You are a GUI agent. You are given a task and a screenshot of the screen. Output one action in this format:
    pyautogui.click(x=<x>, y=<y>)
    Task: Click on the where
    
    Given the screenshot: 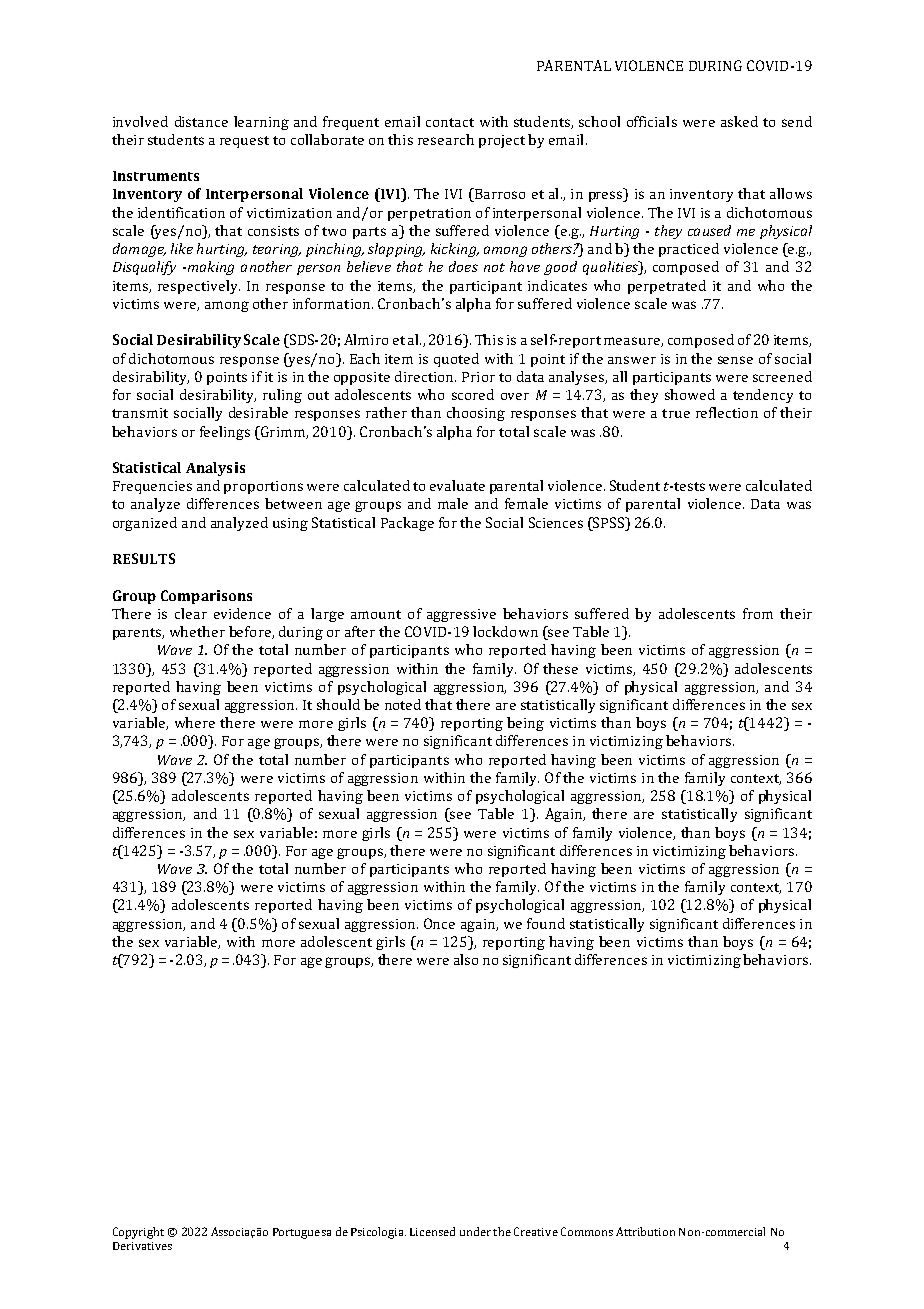 What is the action you would take?
    pyautogui.click(x=195, y=722)
